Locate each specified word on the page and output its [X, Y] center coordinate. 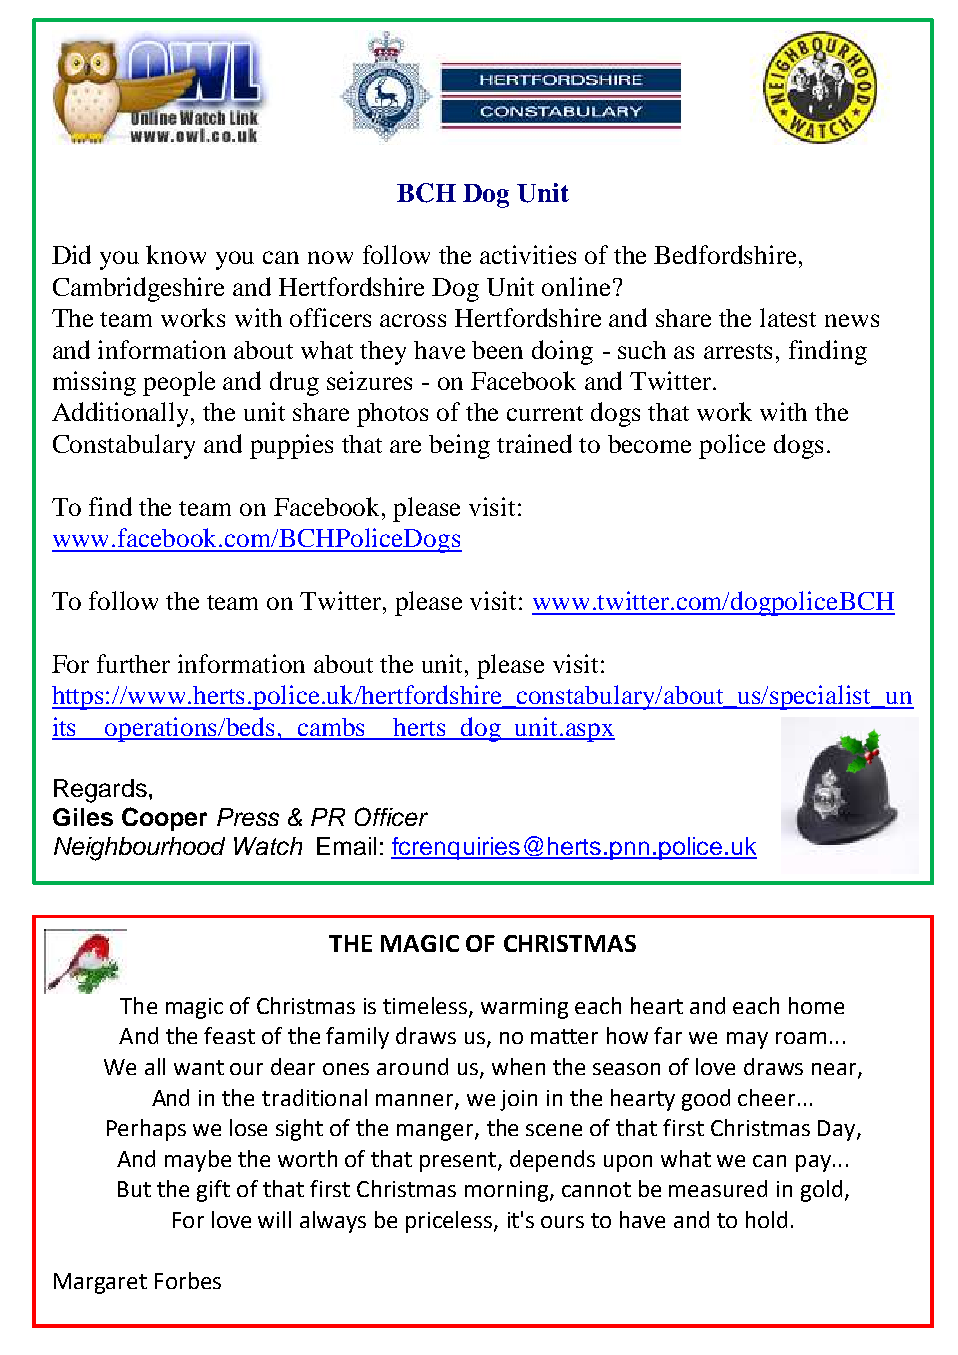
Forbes [188, 1280]
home [816, 1005]
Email [346, 846]
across [413, 320]
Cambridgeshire [138, 289]
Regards [100, 791]
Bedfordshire [727, 254]
